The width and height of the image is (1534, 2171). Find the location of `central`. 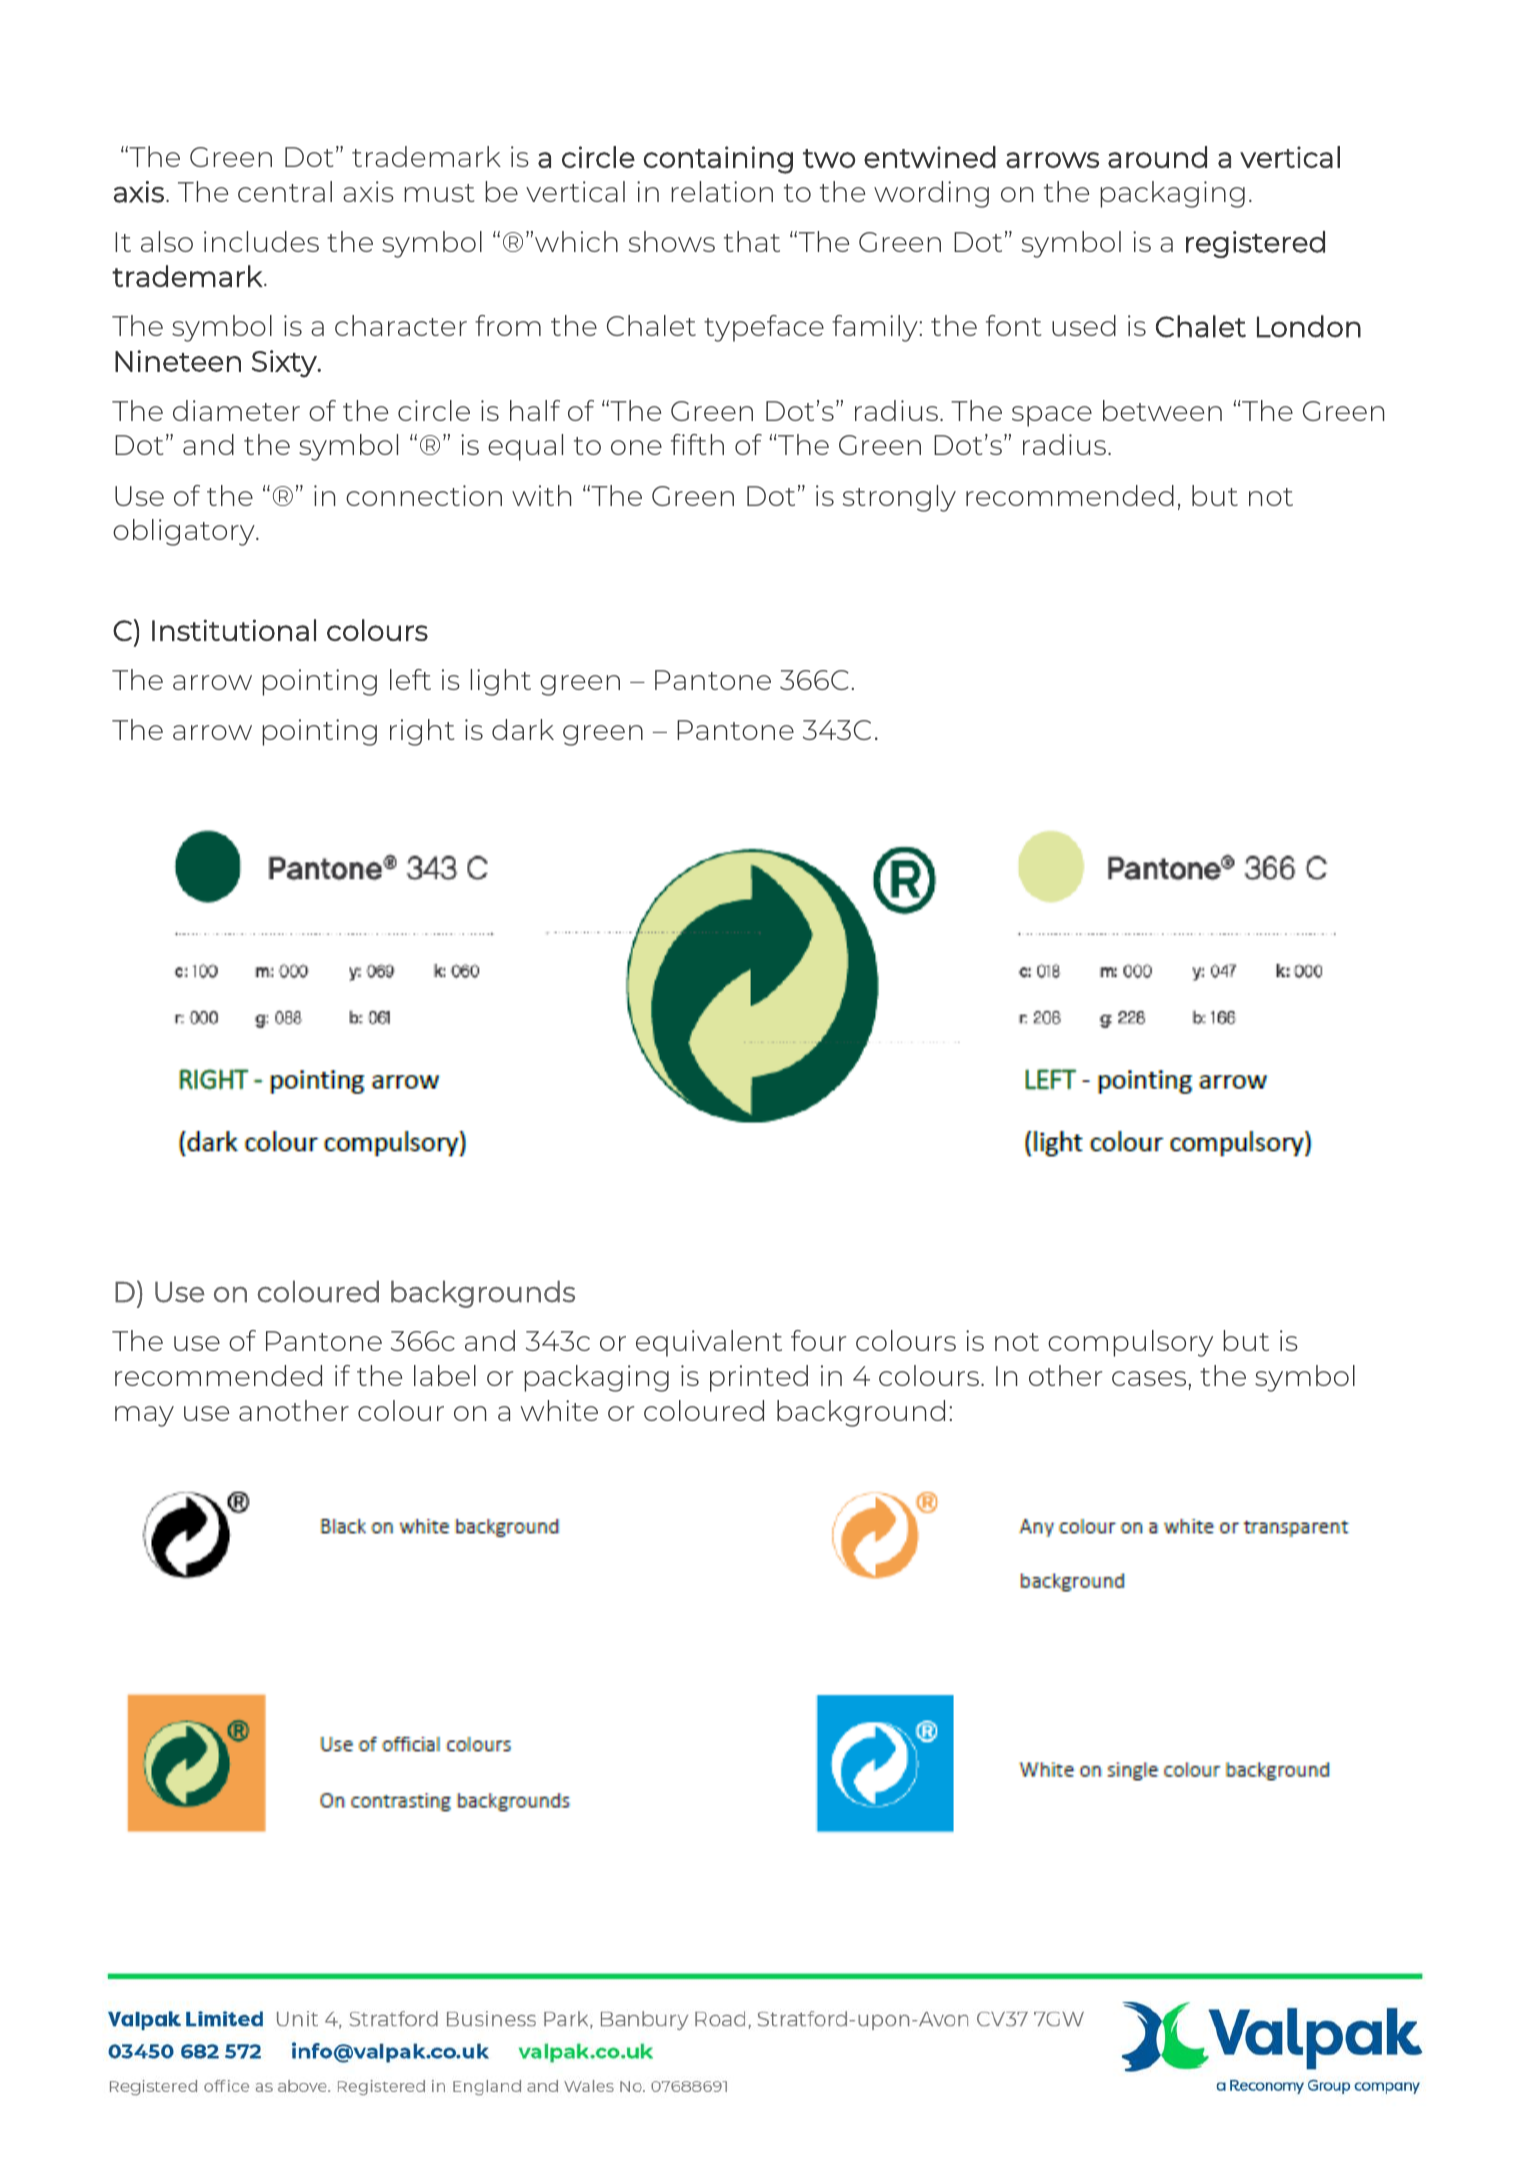

central is located at coordinates (285, 191).
